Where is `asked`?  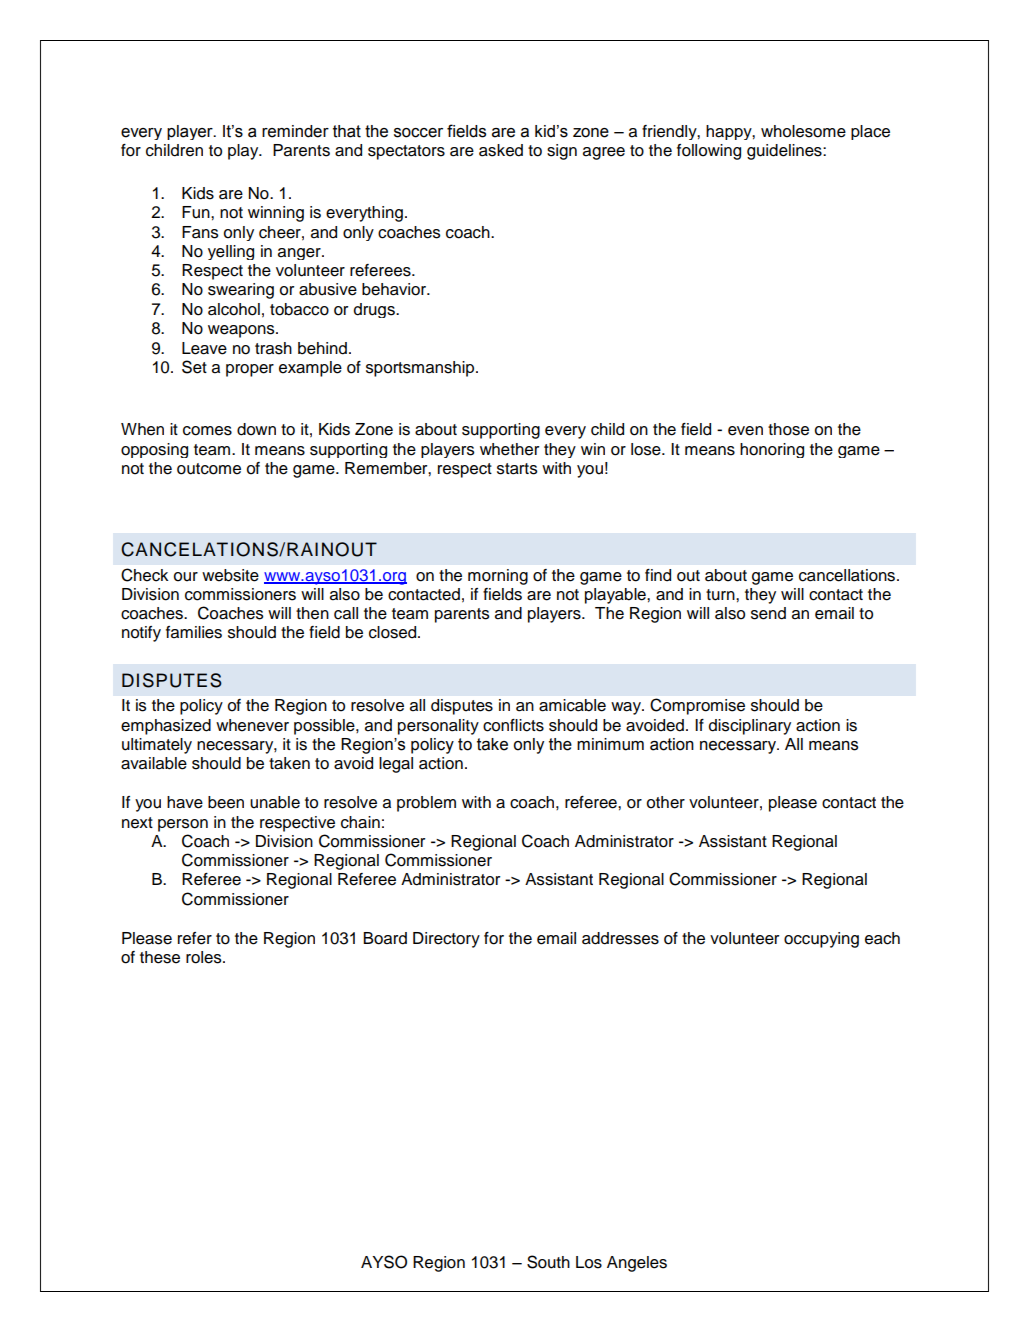
asked is located at coordinates (501, 150).
